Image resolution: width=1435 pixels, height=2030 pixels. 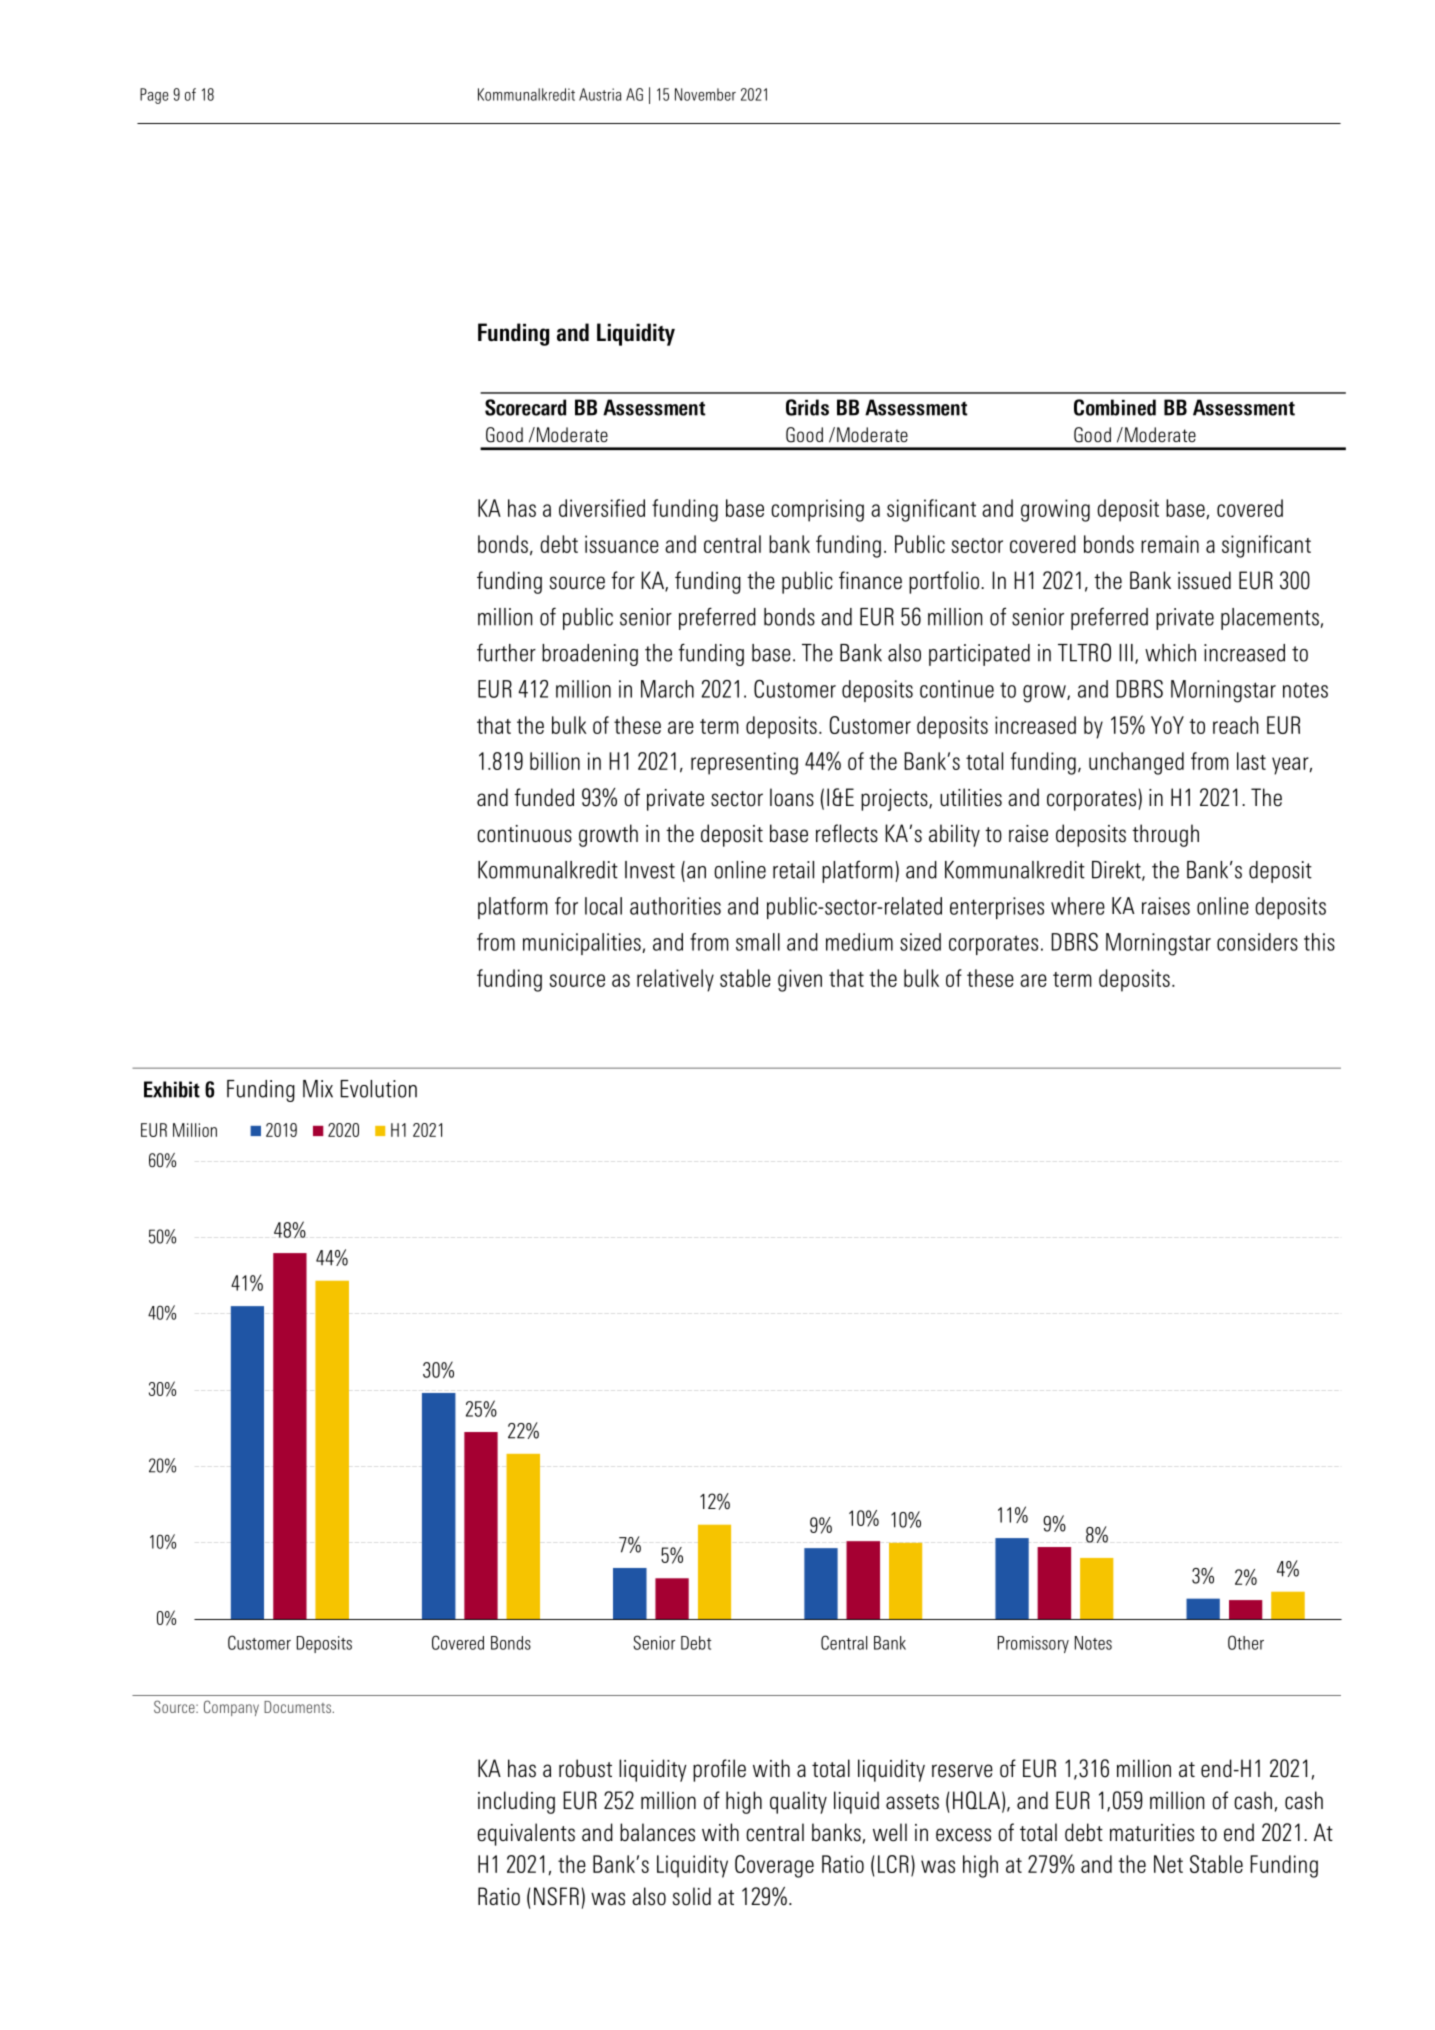 What do you see at coordinates (1115, 407) in the screenshot?
I see `Combined` at bounding box center [1115, 407].
